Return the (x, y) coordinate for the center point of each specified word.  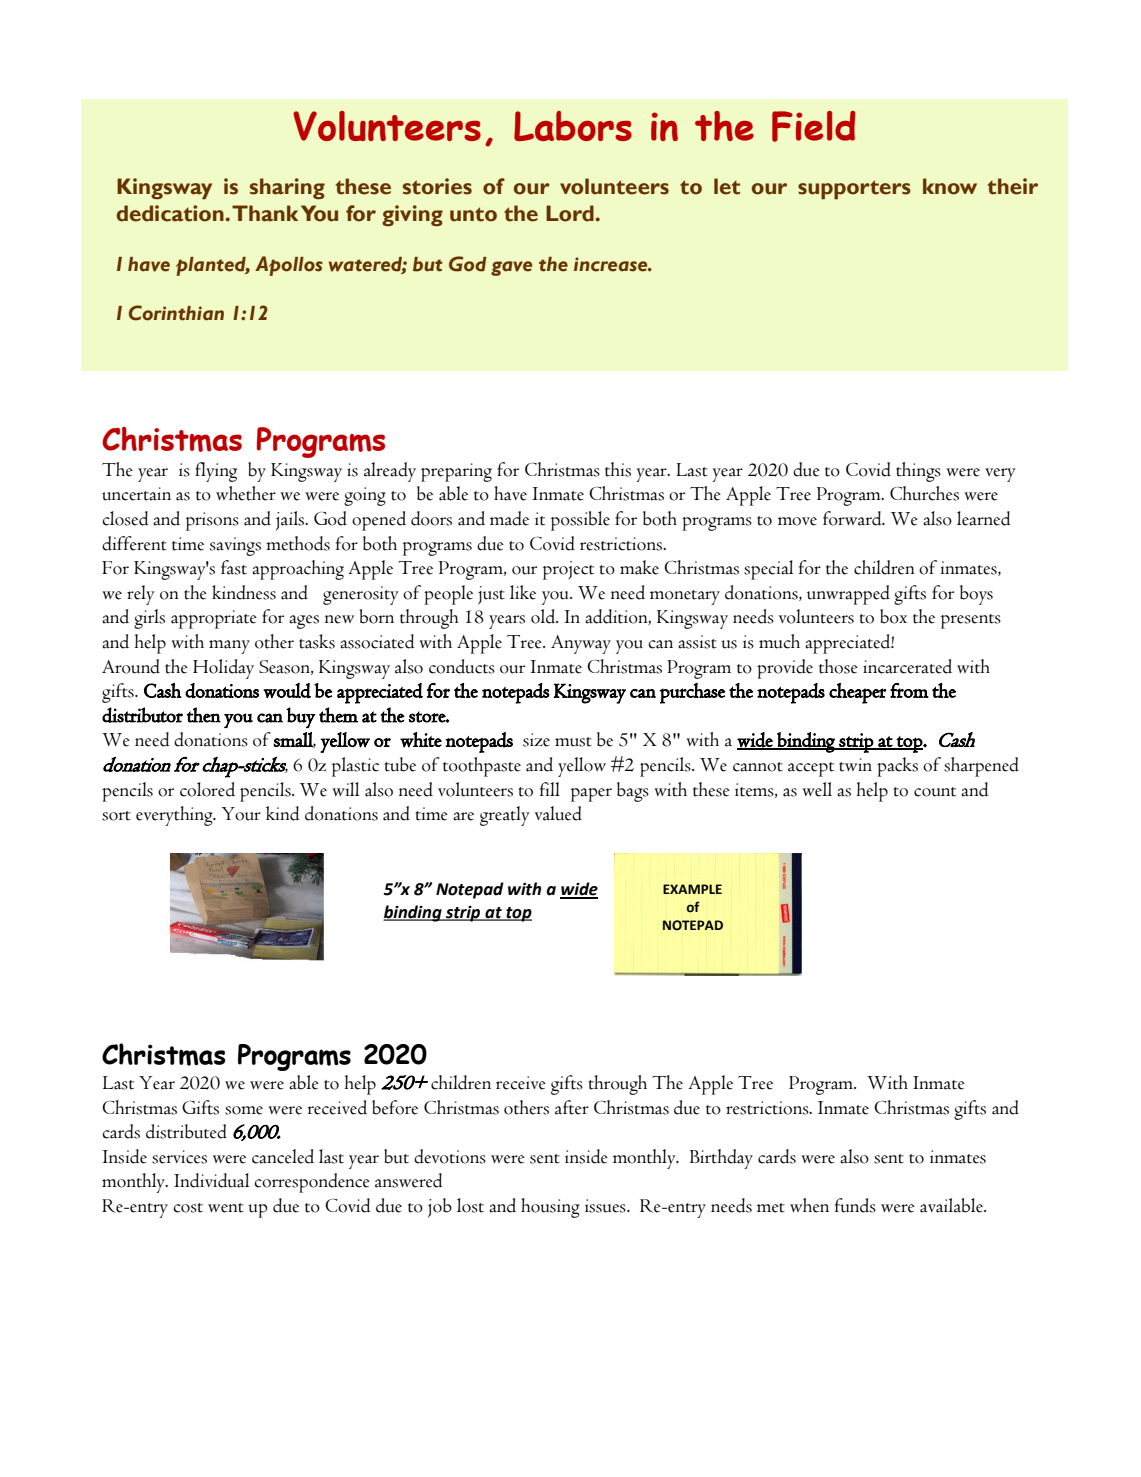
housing (550, 1208)
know (950, 186)
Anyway (581, 644)
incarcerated (907, 666)
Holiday (223, 669)
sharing (287, 188)
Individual (212, 1180)
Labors (573, 126)
